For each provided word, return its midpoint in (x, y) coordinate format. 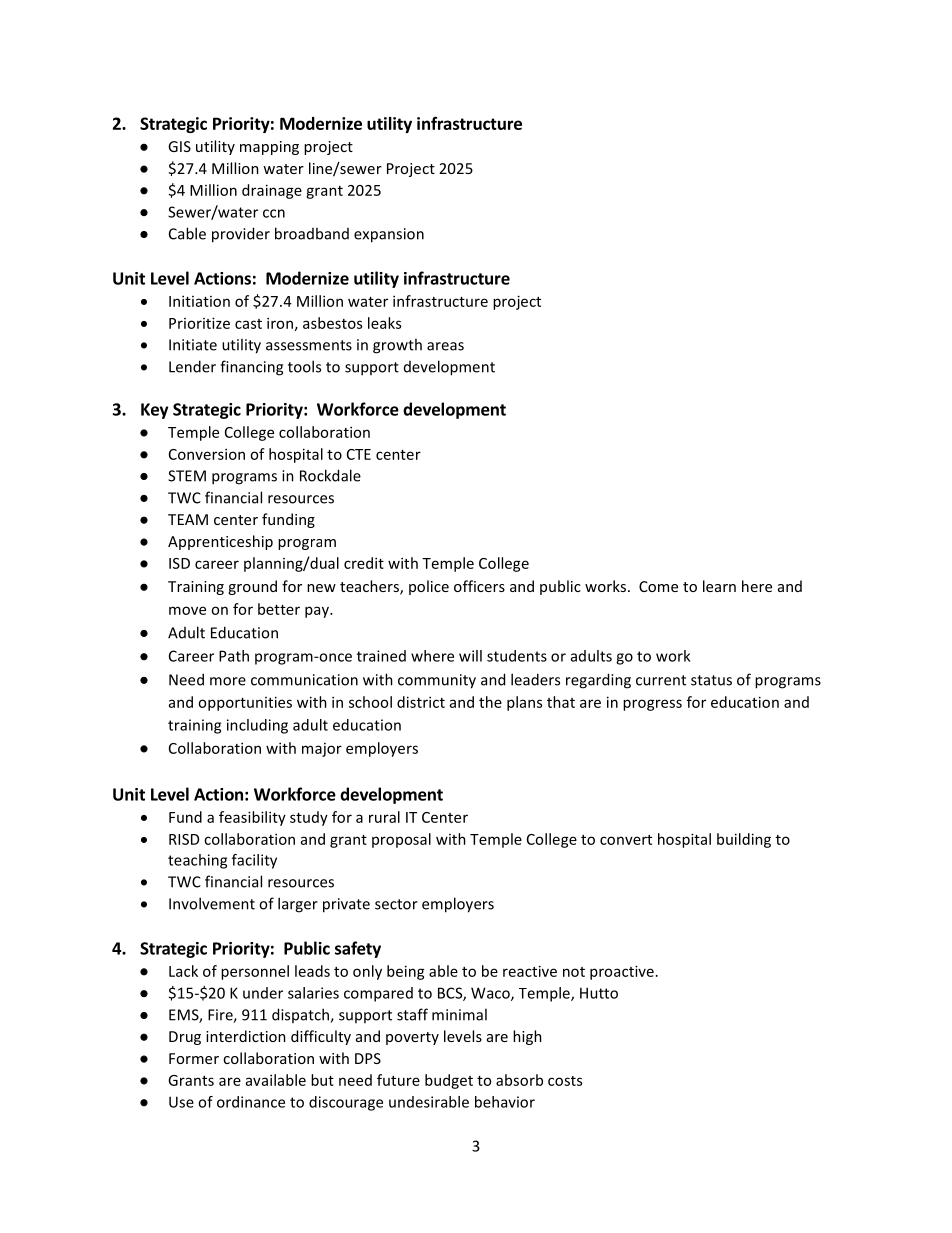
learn (719, 586)
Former (194, 1058)
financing (251, 368)
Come (658, 586)
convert (626, 840)
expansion (389, 235)
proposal (401, 840)
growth (397, 346)
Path (234, 656)
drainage (272, 191)
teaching (197, 861)
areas (445, 346)
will (470, 656)
